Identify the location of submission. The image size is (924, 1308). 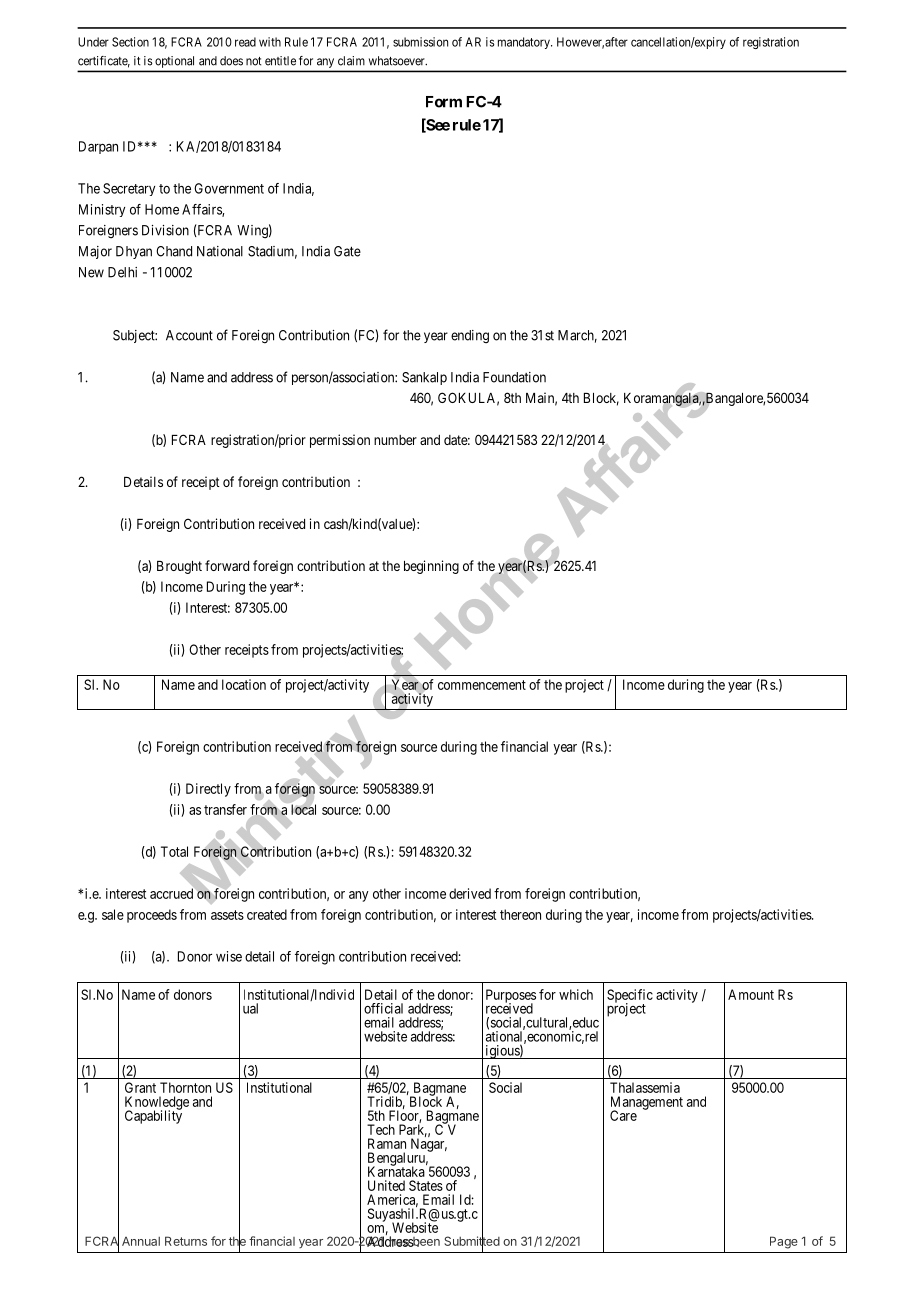
(420, 42).
